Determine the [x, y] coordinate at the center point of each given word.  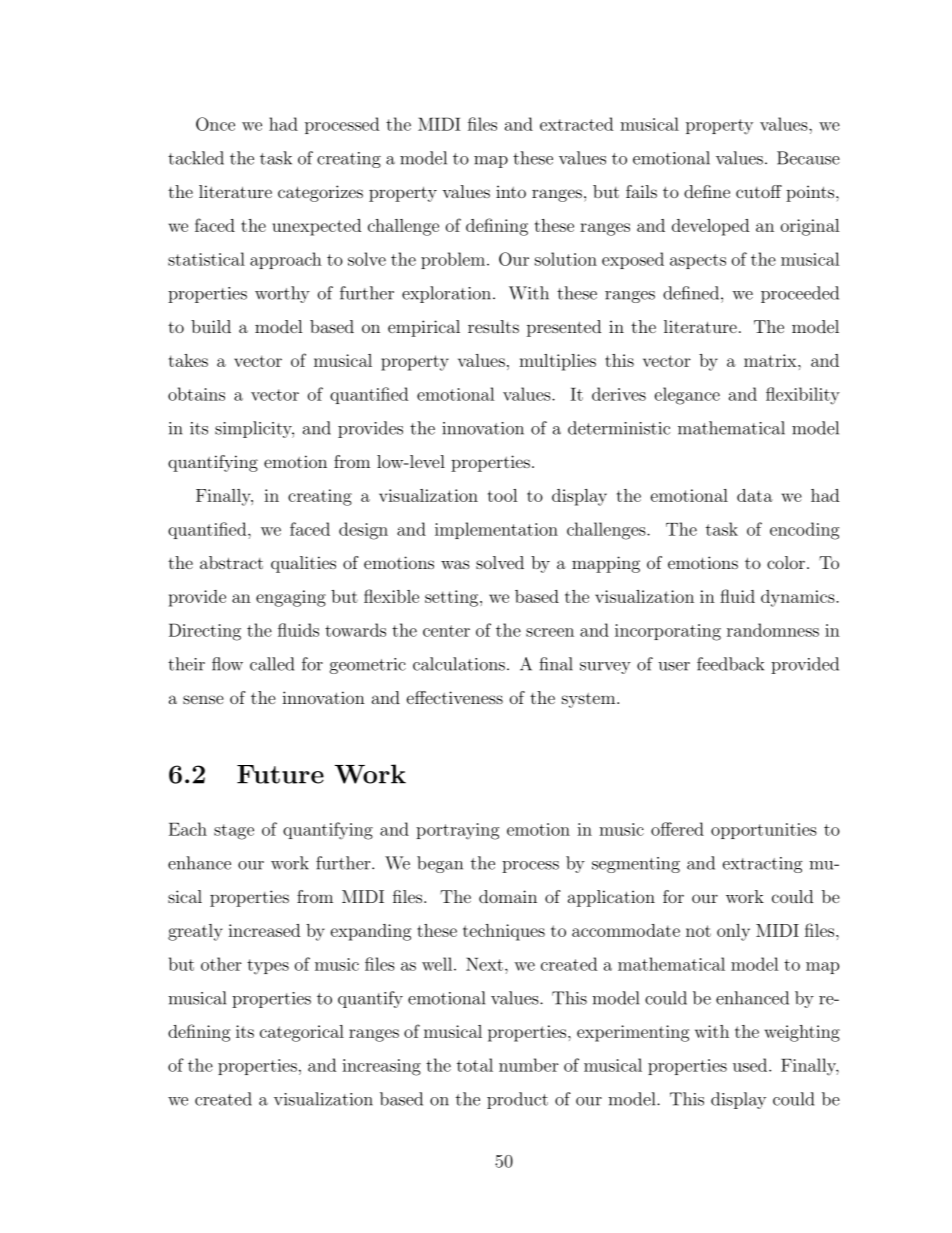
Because [808, 158]
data [755, 495]
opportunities [764, 831]
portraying [457, 831]
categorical [302, 1033]
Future [280, 774]
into [511, 191]
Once [215, 124]
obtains [196, 394]
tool [503, 495]
